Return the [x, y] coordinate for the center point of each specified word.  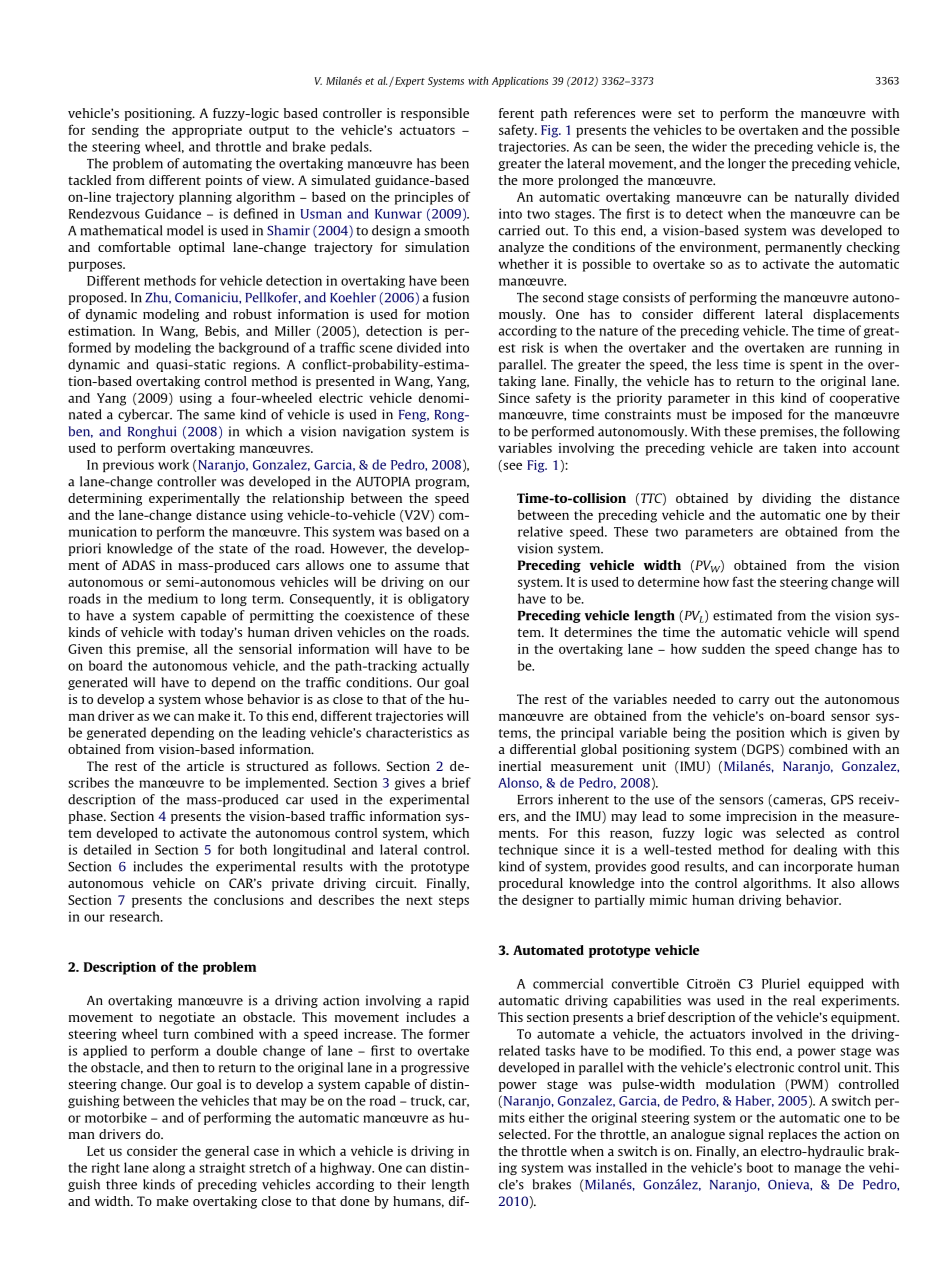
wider [709, 146]
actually [445, 666]
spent [806, 366]
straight [222, 1168]
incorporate [818, 867]
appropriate [207, 131]
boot [760, 1167]
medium [173, 598]
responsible [435, 114]
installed [621, 1167]
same [219, 416]
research [136, 916]
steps [454, 902]
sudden [723, 649]
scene [376, 349]
